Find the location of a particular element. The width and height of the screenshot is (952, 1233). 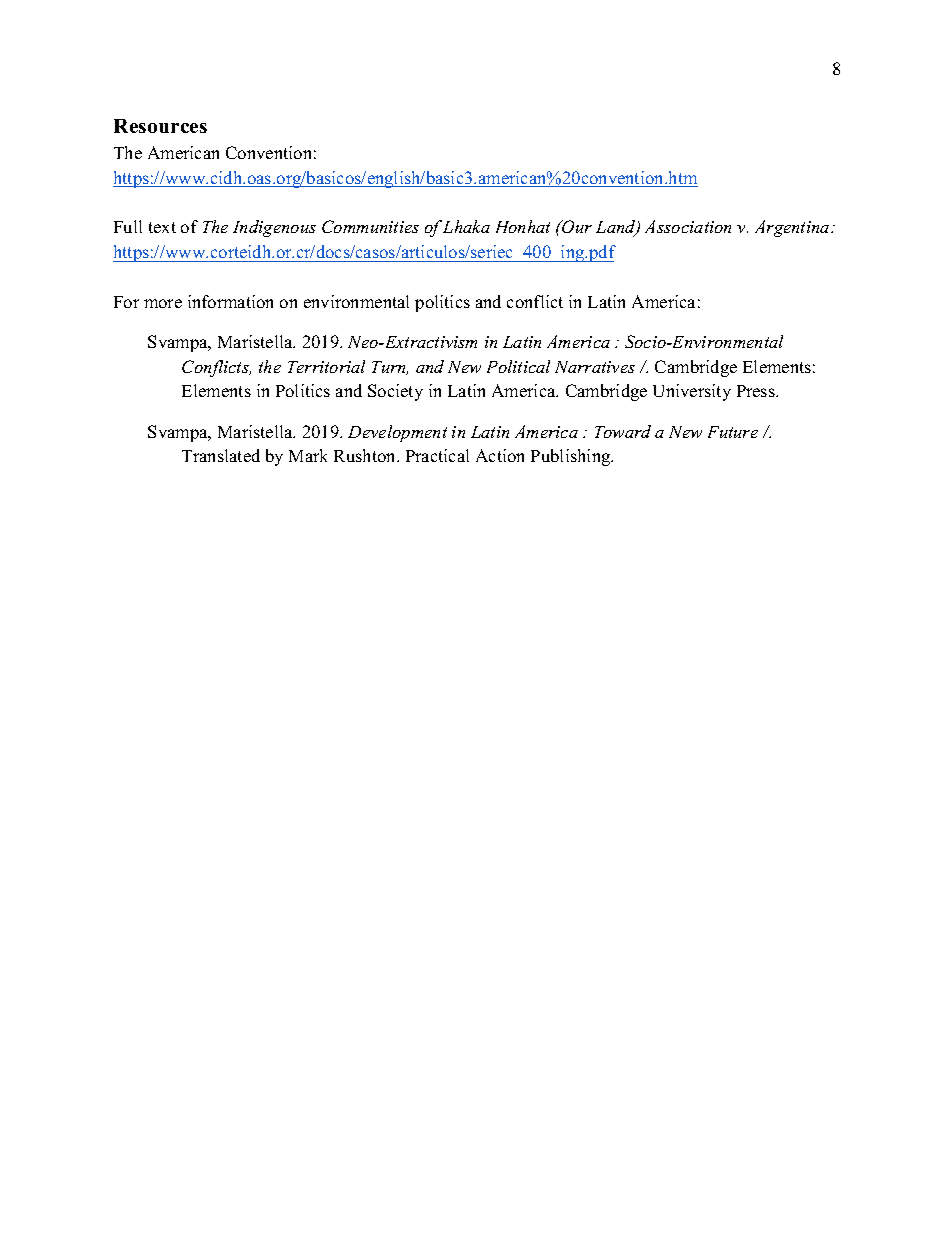

Political is located at coordinates (518, 366).
